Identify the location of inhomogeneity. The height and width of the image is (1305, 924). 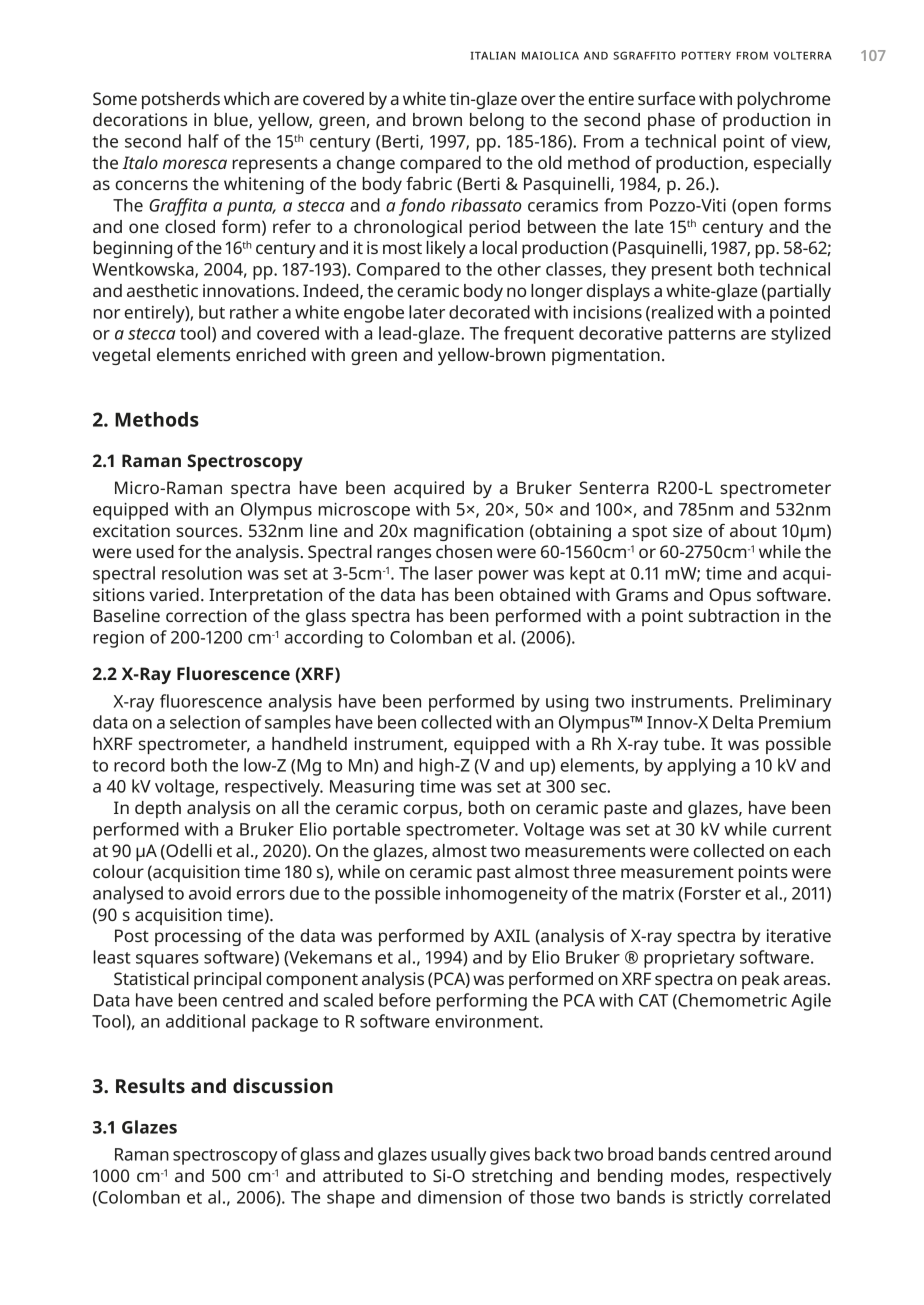
(507, 895).
